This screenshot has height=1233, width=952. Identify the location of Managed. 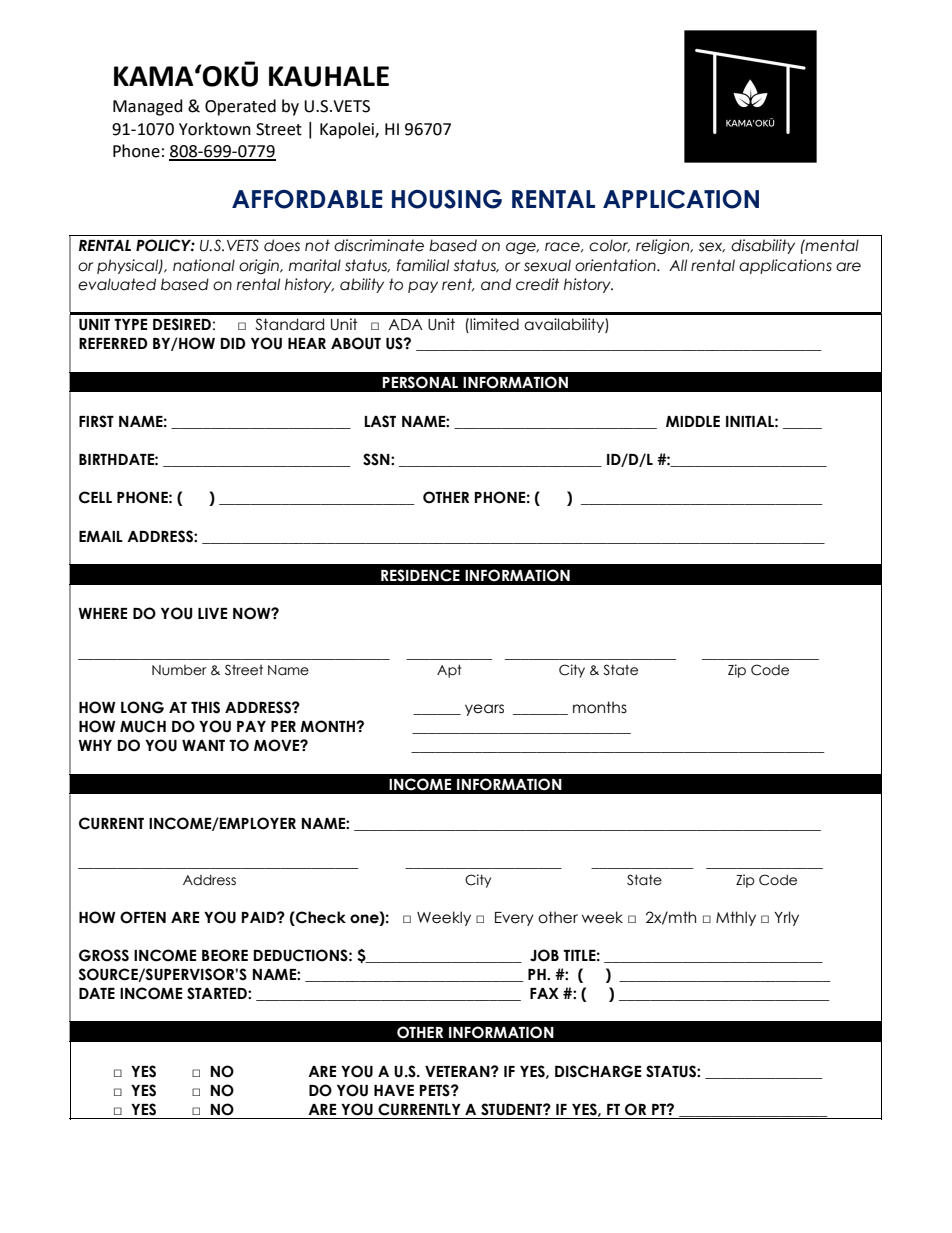
(148, 107).
